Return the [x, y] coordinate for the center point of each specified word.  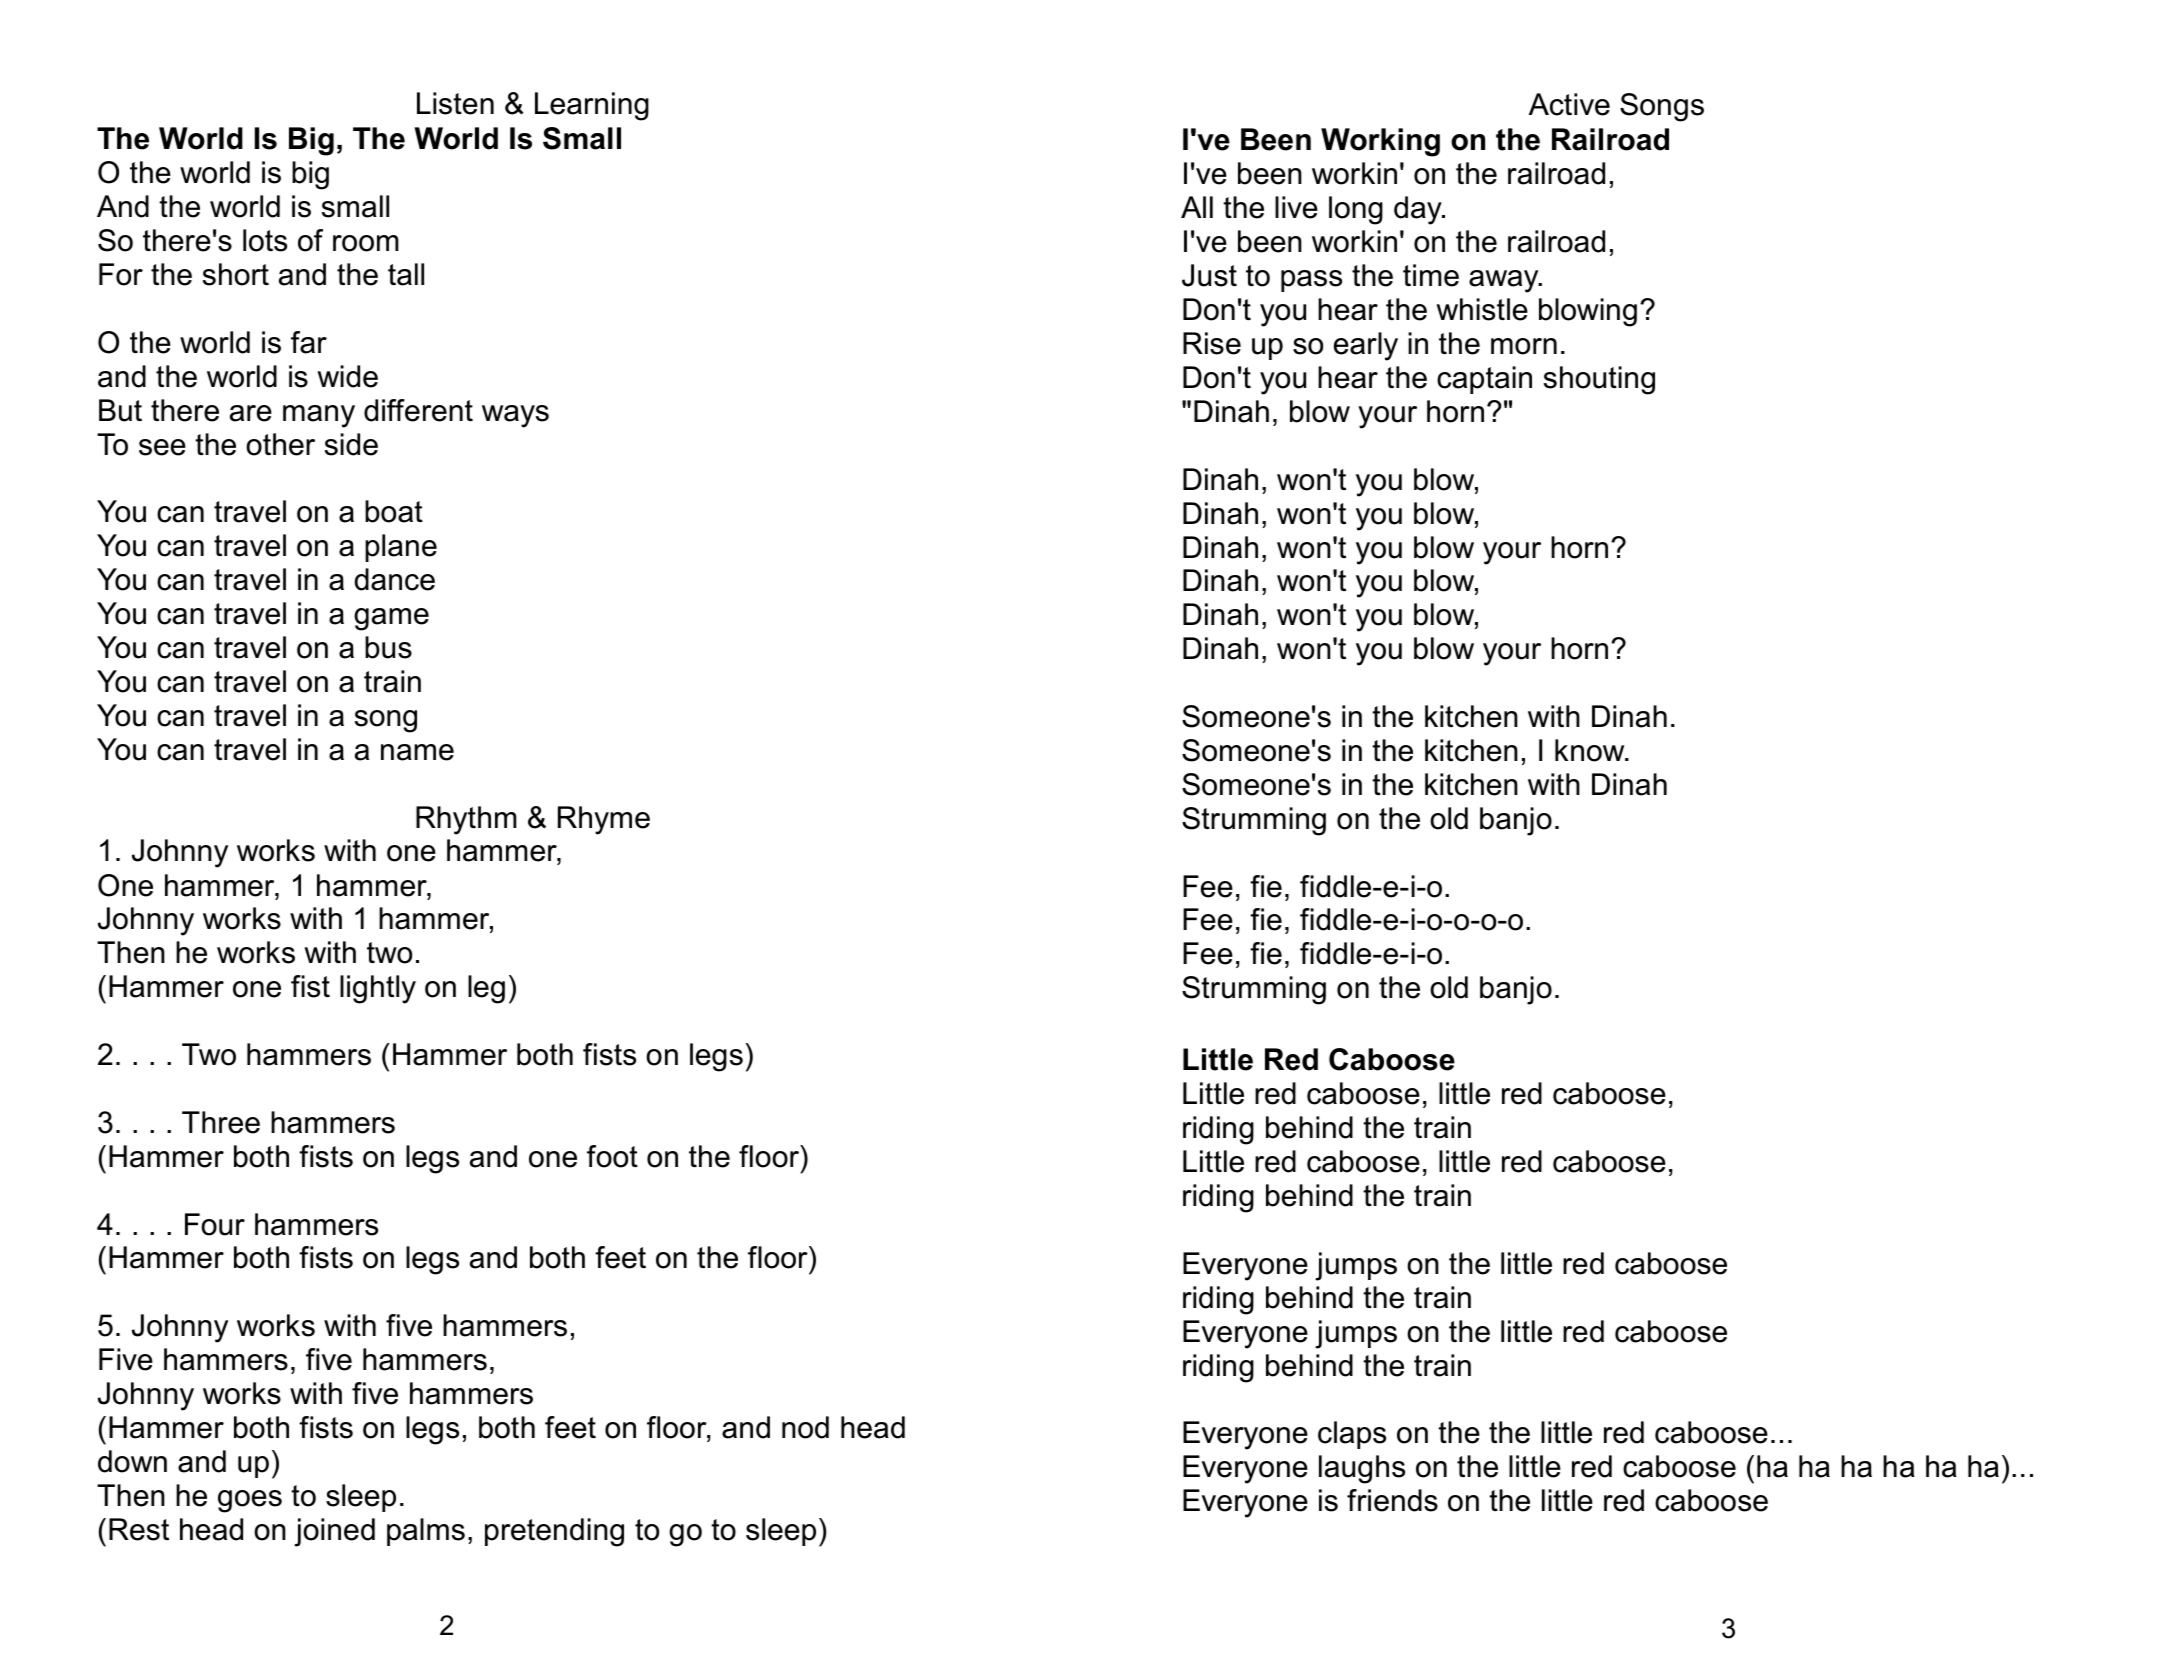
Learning [592, 106]
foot [612, 1156]
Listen [455, 103]
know [1591, 750]
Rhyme [604, 820]
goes [250, 1501]
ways [515, 416]
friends [1392, 1500]
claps [1352, 1435]
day [1419, 210]
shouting [1599, 380]
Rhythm [466, 820]
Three [221, 1122]
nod [805, 1427]
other [280, 444]
